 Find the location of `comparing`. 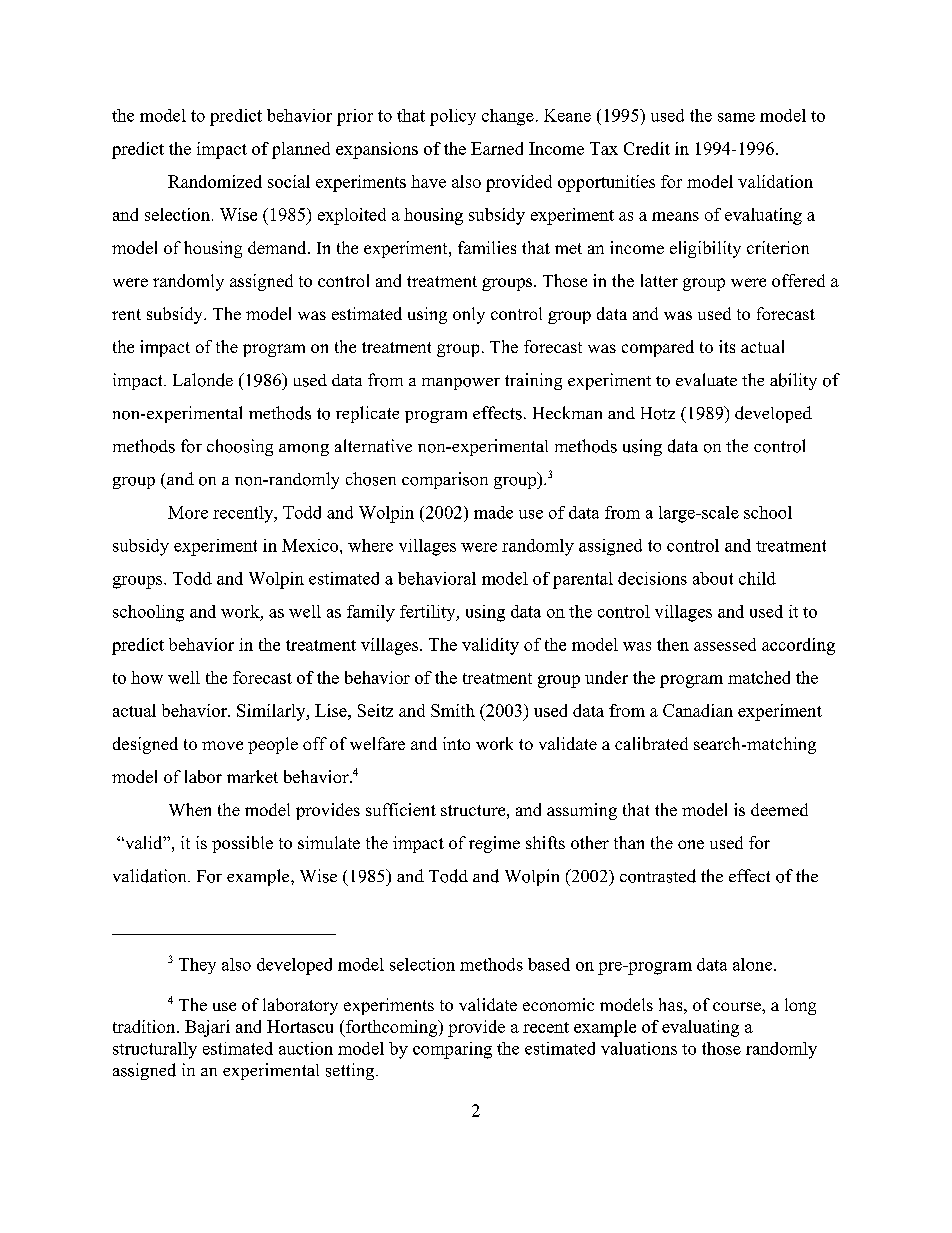

comparing is located at coordinates (452, 1050).
